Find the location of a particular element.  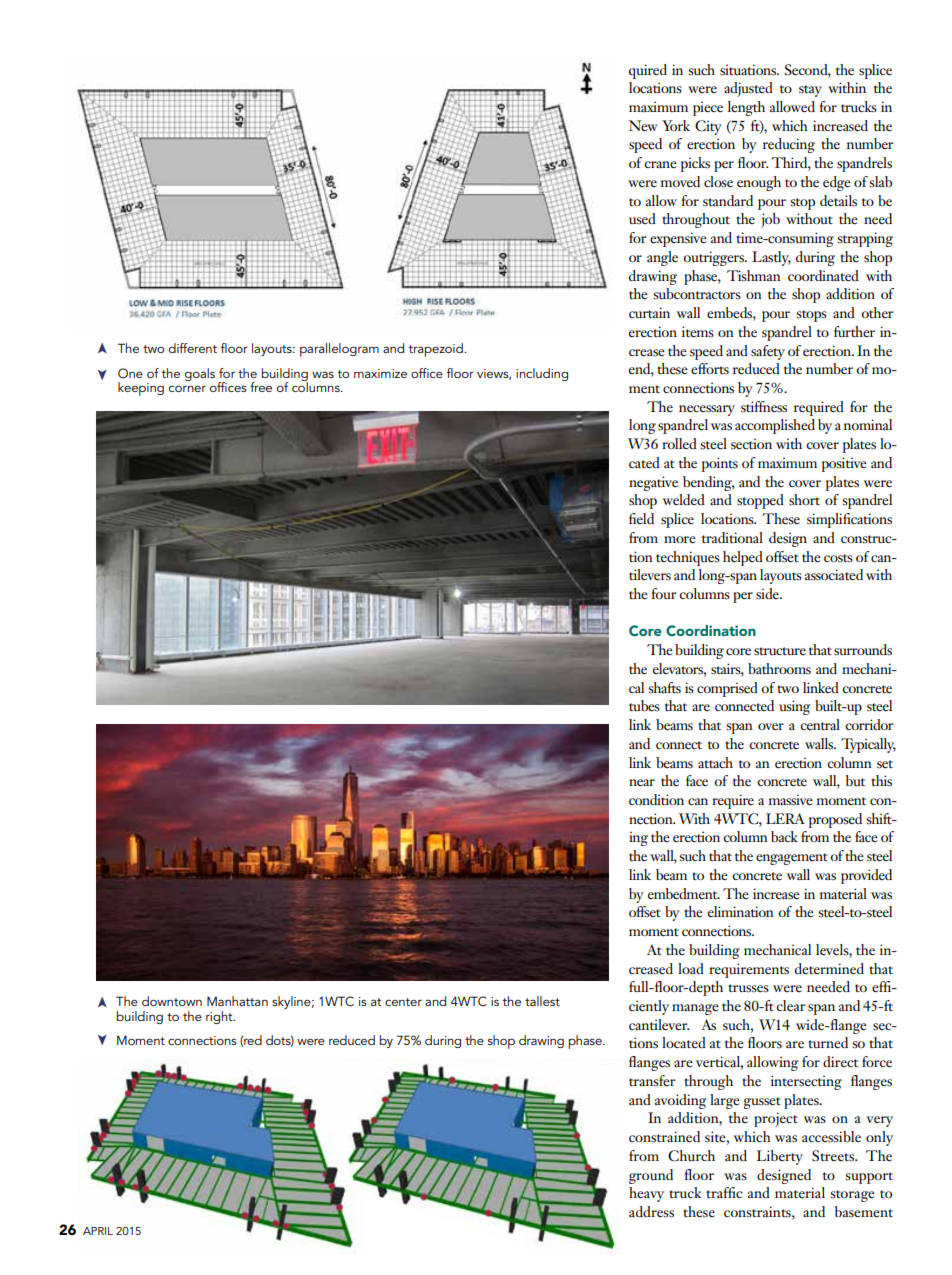

heavy is located at coordinates (646, 1194).
